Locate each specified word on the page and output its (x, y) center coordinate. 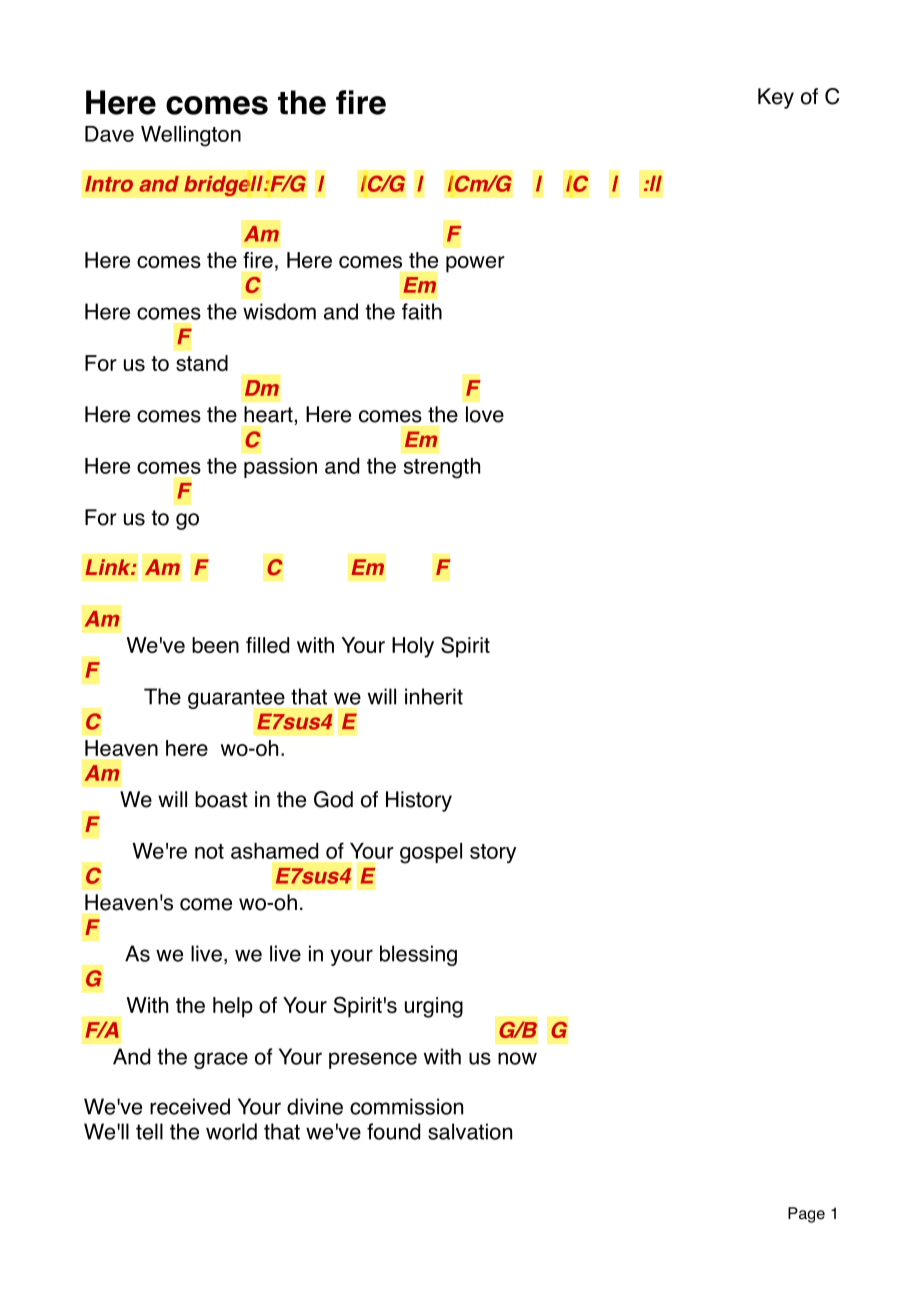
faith (422, 311)
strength (442, 468)
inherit (434, 696)
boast (221, 799)
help (233, 1007)
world (231, 1131)
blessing (418, 955)
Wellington (191, 136)
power (475, 264)
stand (202, 363)
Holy (413, 647)
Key (776, 98)
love (485, 414)
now (517, 1058)
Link (109, 567)
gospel (431, 853)
